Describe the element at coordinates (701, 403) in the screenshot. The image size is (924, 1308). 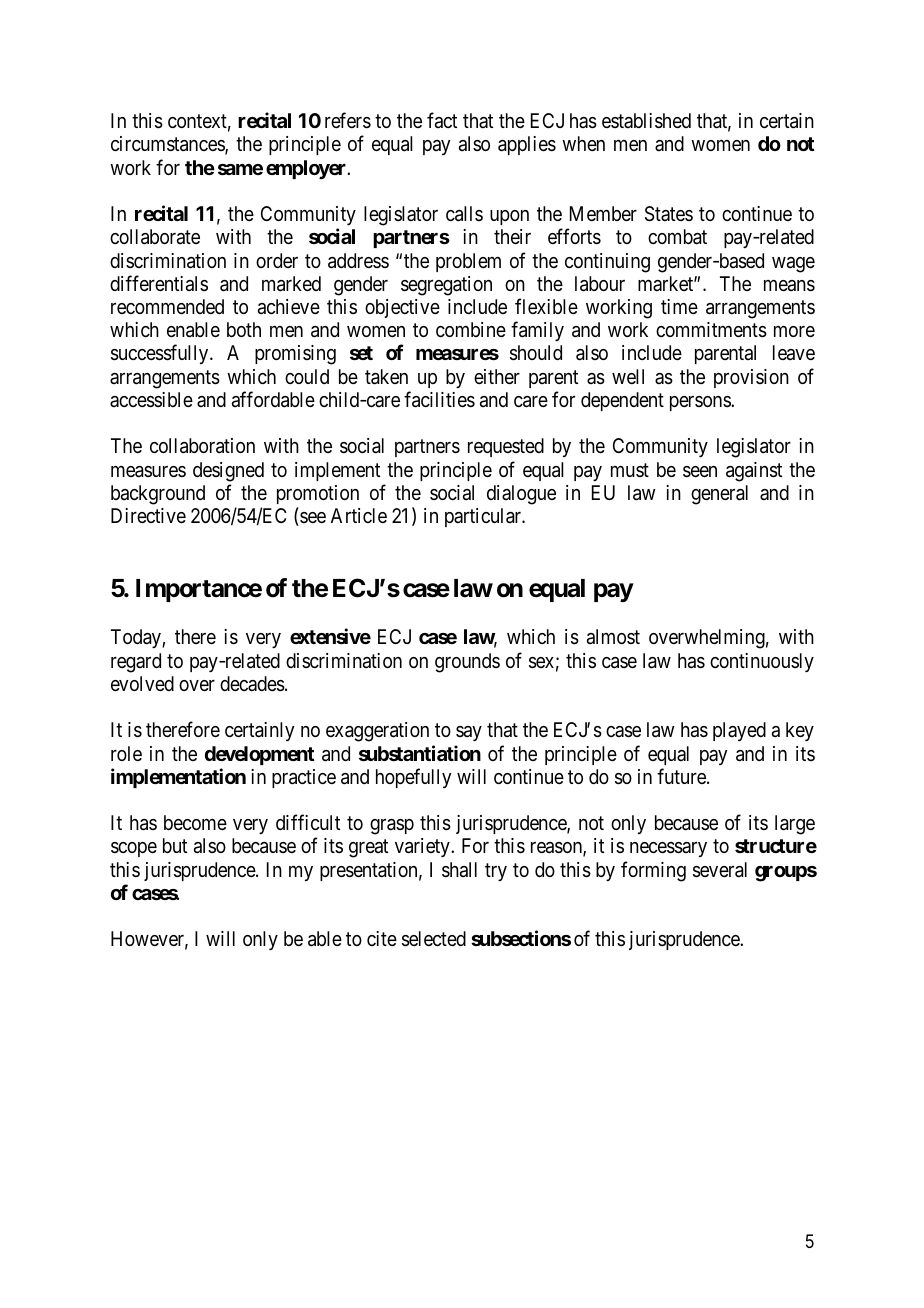
I see `persons` at that location.
